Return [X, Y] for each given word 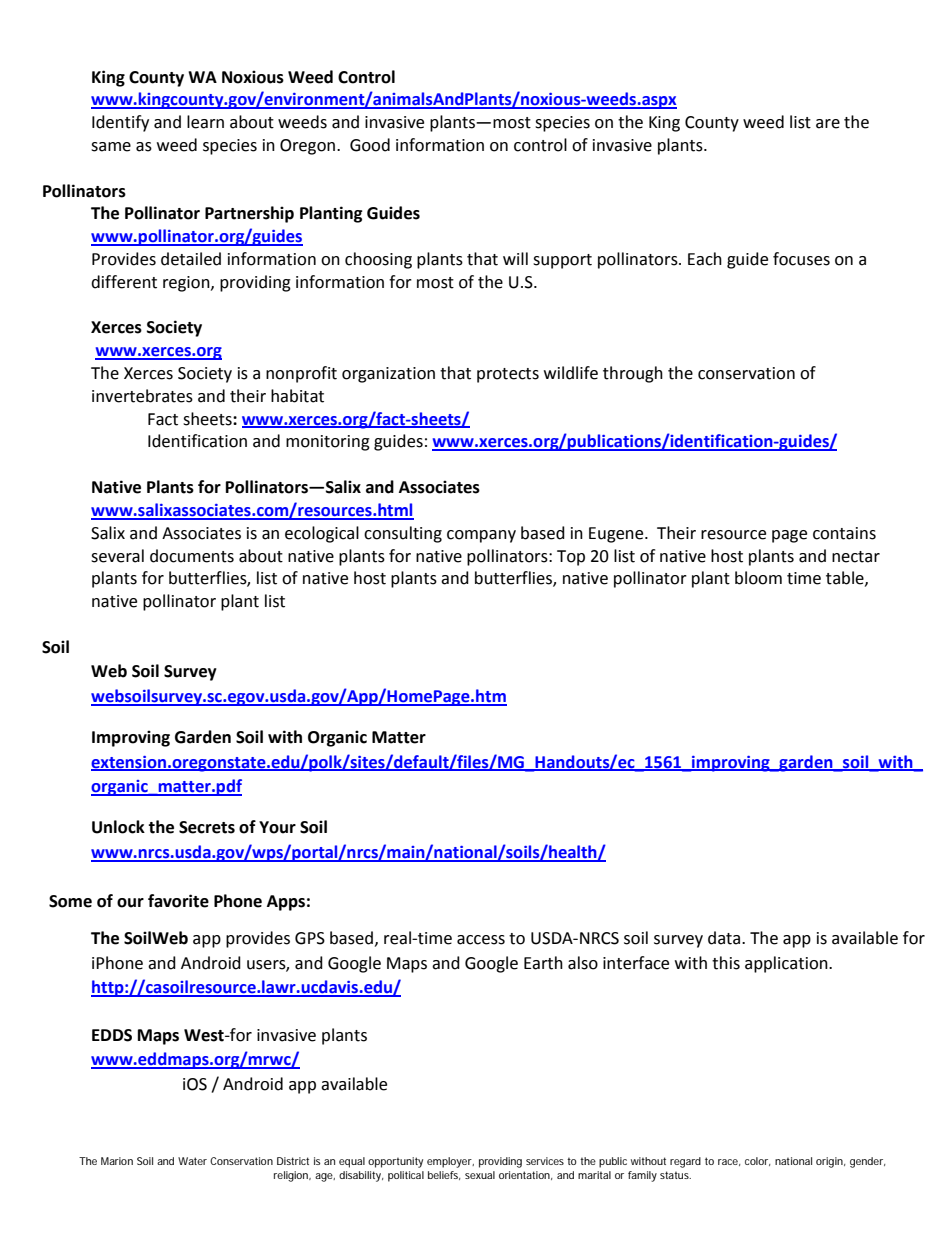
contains [844, 533]
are [828, 124]
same [111, 147]
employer [450, 1162]
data [725, 938]
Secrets [207, 827]
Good [370, 145]
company [481, 536]
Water [192, 1161]
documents [192, 556]
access [481, 940]
